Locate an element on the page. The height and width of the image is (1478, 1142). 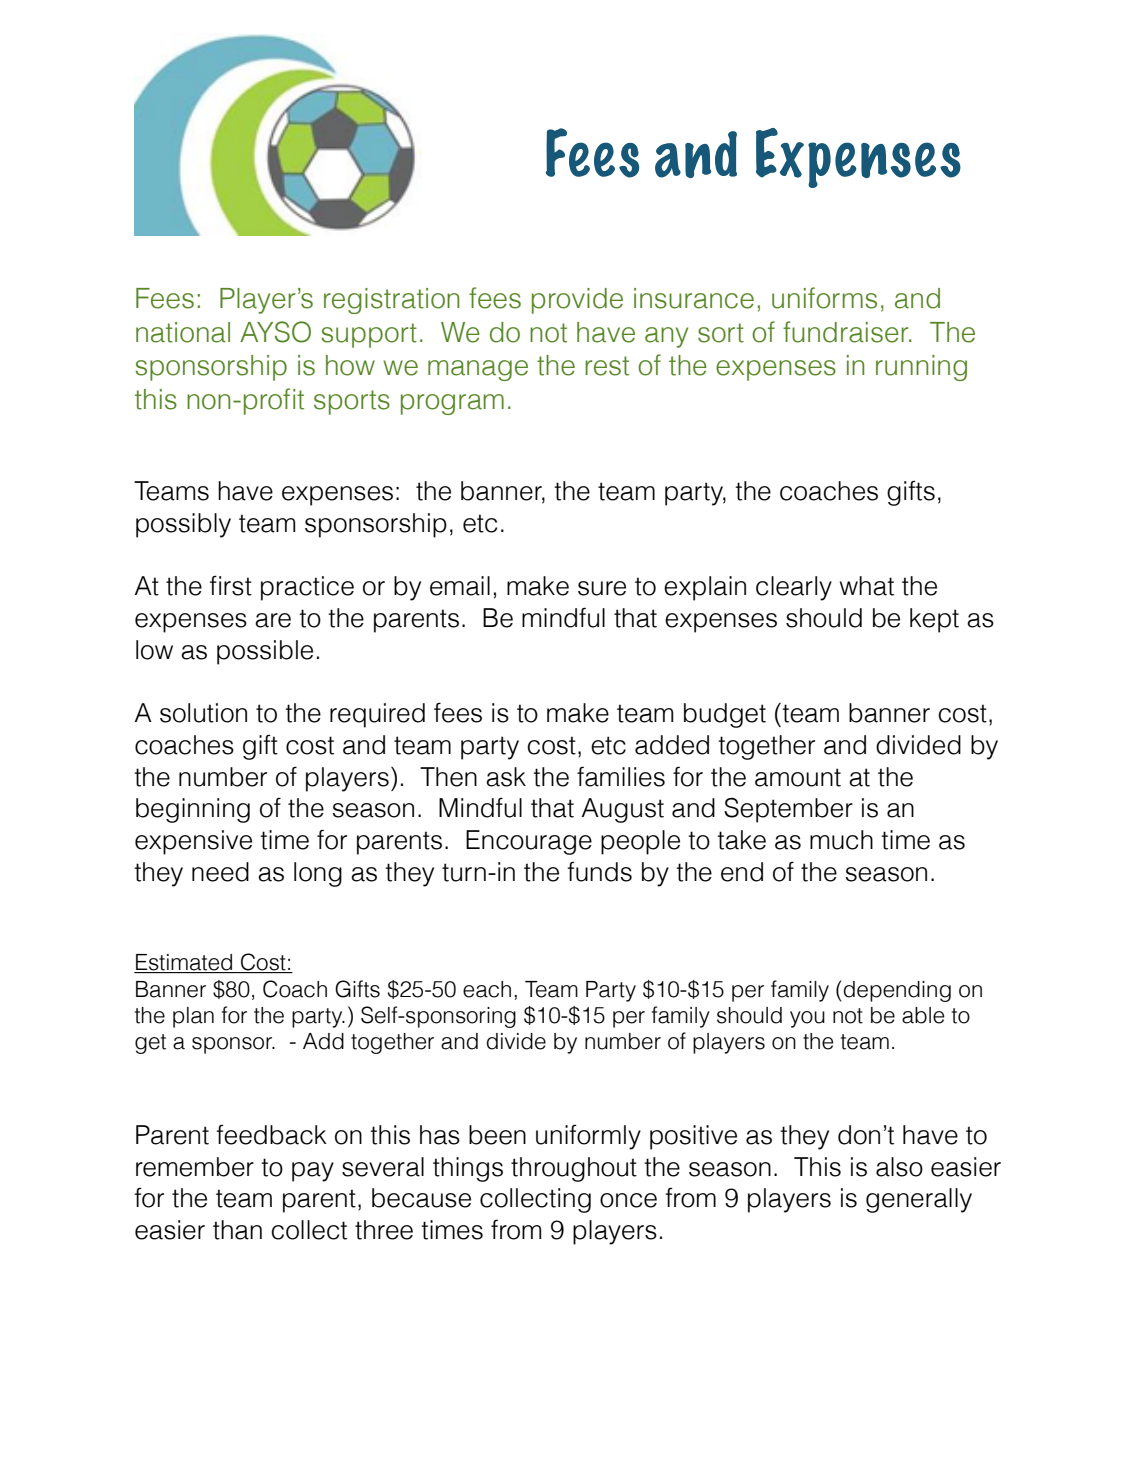
ask is located at coordinates (506, 777).
